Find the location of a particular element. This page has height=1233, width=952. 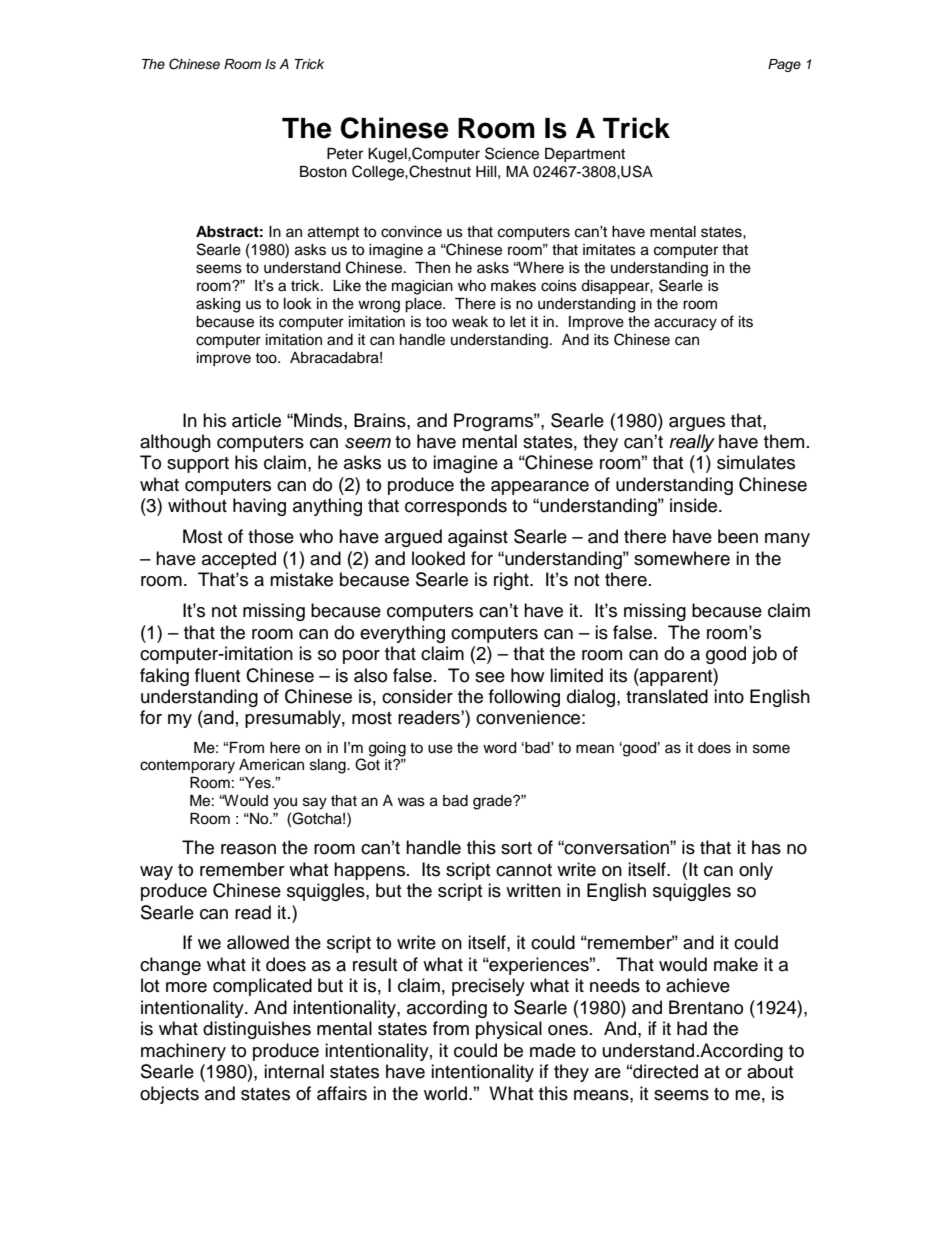

Page is located at coordinates (784, 65).
